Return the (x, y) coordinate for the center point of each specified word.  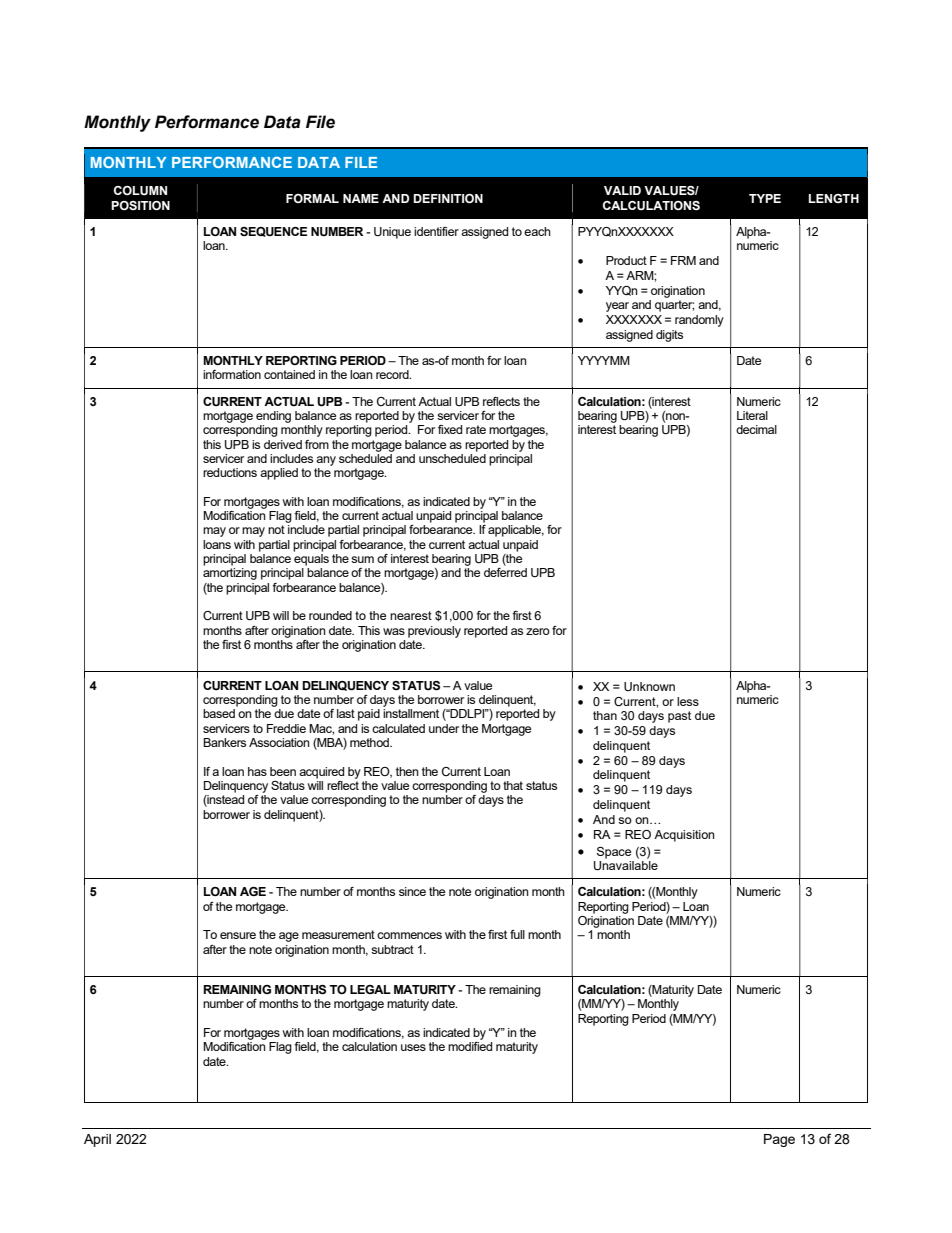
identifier (436, 231)
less (688, 701)
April (97, 1140)
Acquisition (684, 836)
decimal (756, 429)
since (412, 891)
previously (434, 632)
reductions (230, 472)
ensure (238, 935)
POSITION (140, 205)
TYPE (765, 198)
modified (470, 1046)
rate (476, 429)
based (219, 713)
